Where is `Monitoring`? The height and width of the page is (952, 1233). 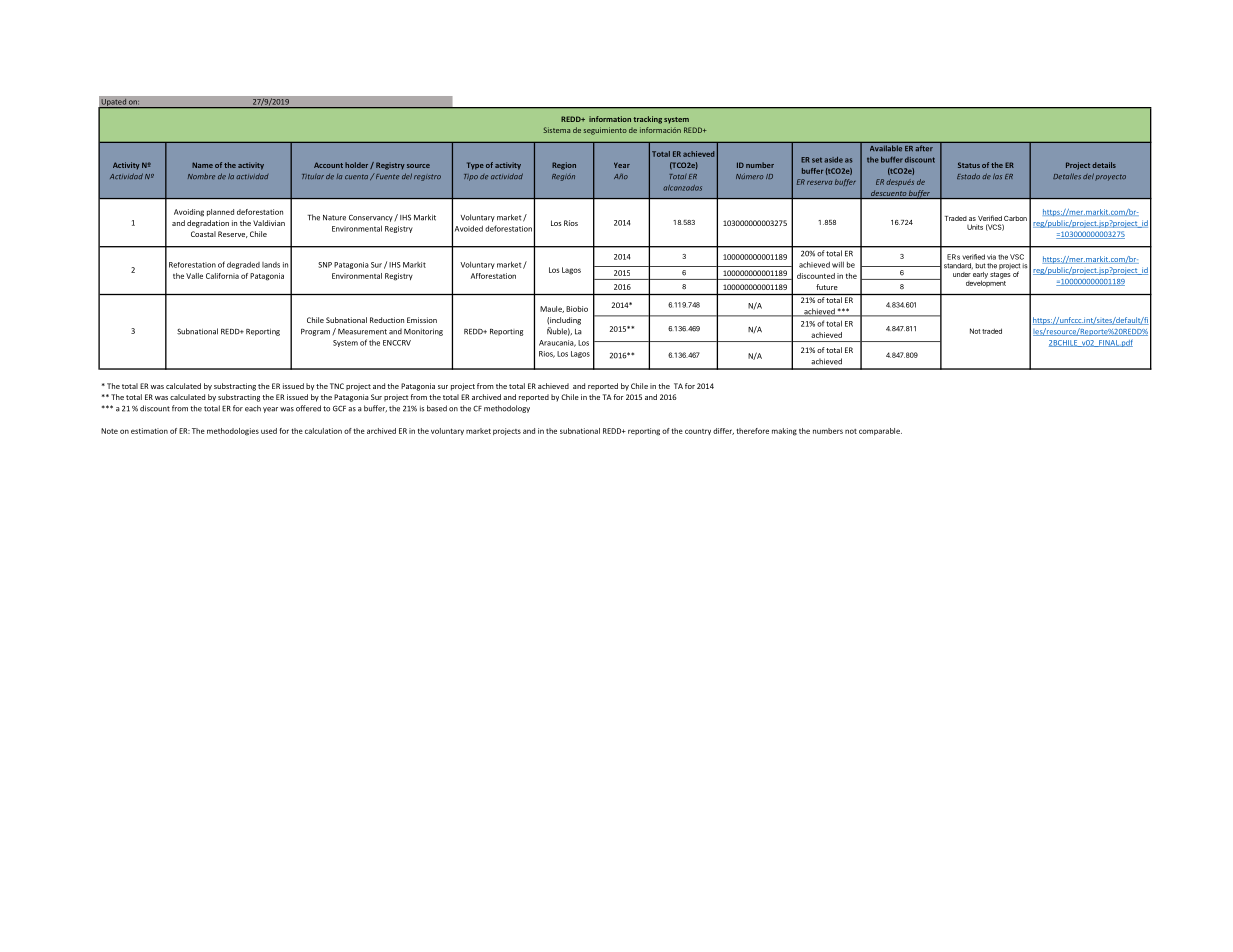
Monitoring is located at coordinates (423, 332).
